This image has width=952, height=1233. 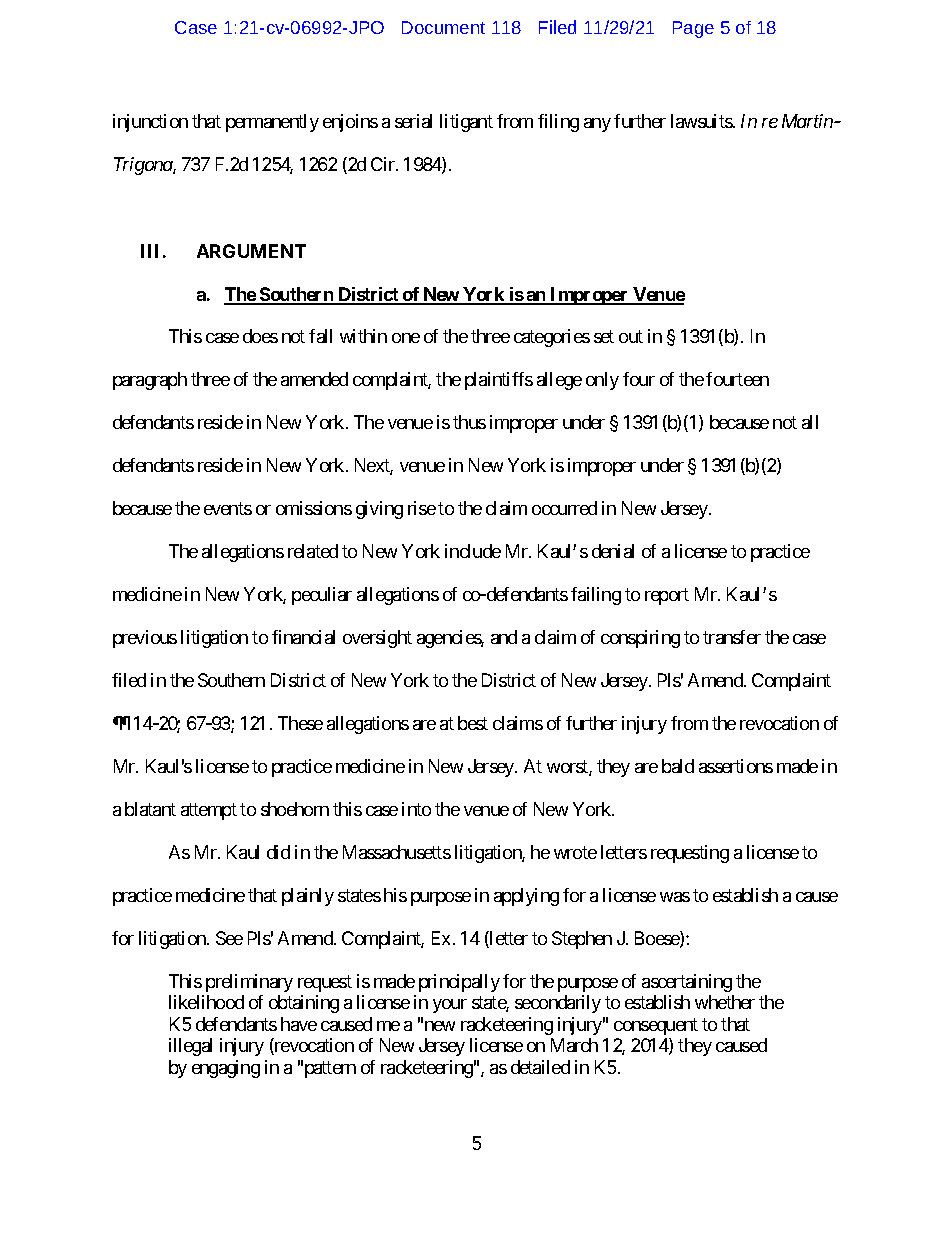 What do you see at coordinates (473, 551) in the image?
I see `include` at bounding box center [473, 551].
